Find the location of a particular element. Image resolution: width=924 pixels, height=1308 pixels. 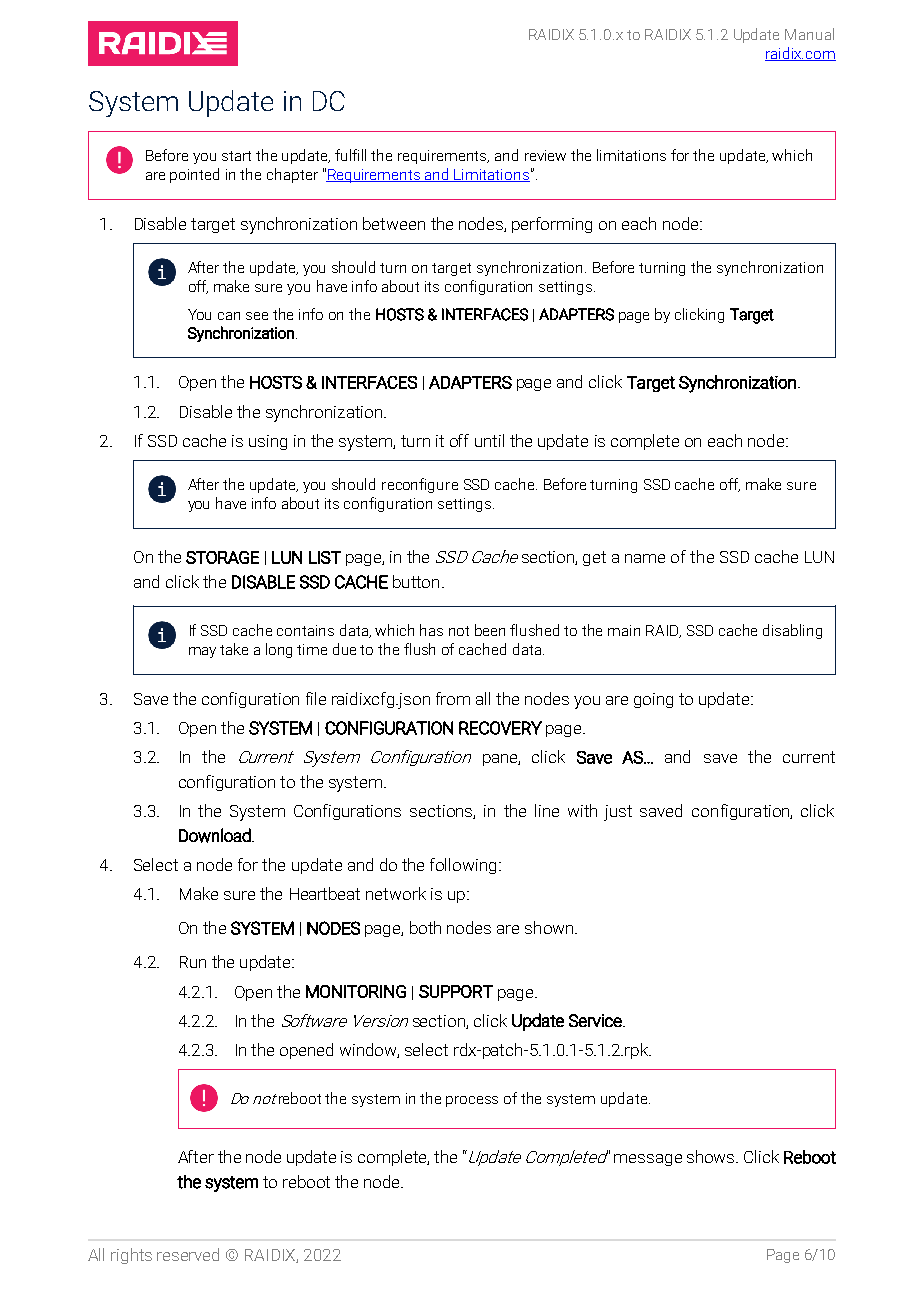

Download is located at coordinates (216, 835).
